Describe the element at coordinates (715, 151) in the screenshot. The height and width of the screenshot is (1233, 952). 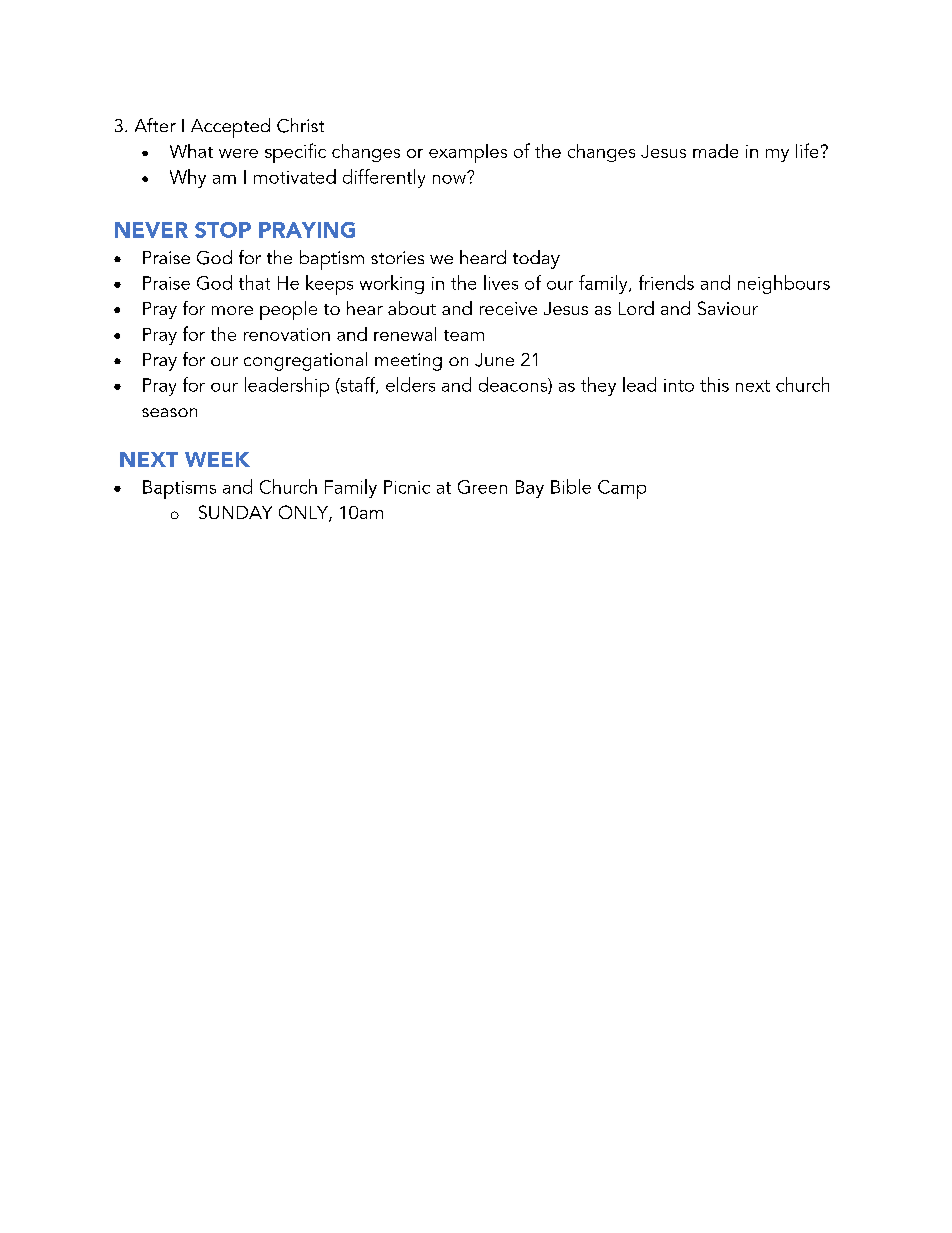
I see `made` at that location.
